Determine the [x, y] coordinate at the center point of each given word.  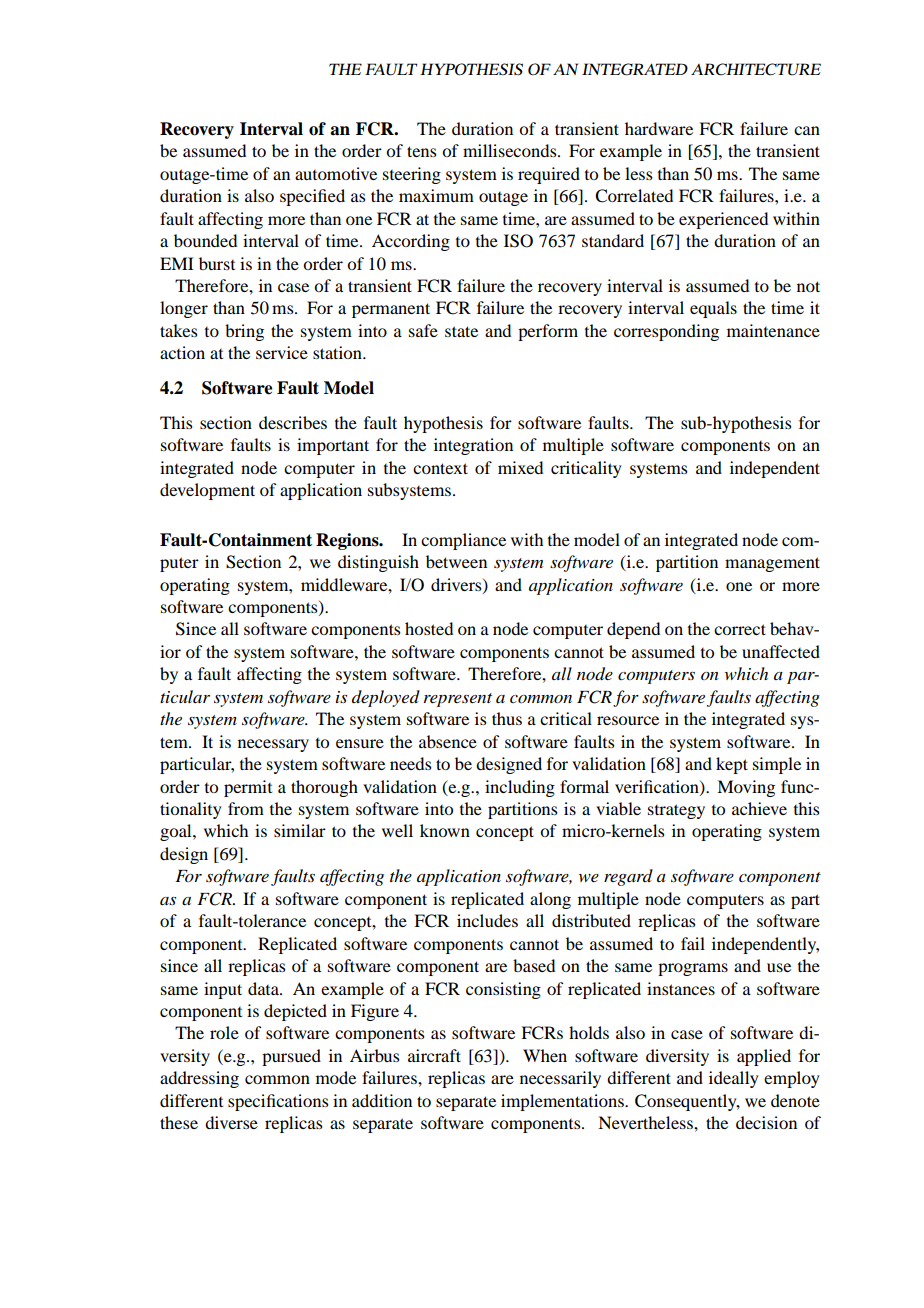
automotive [336, 173]
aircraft [434, 1055]
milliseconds [511, 150]
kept [732, 765]
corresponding [666, 332]
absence [448, 741]
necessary [273, 745]
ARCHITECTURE [756, 69]
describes [293, 422]
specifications [278, 1102]
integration [473, 446]
